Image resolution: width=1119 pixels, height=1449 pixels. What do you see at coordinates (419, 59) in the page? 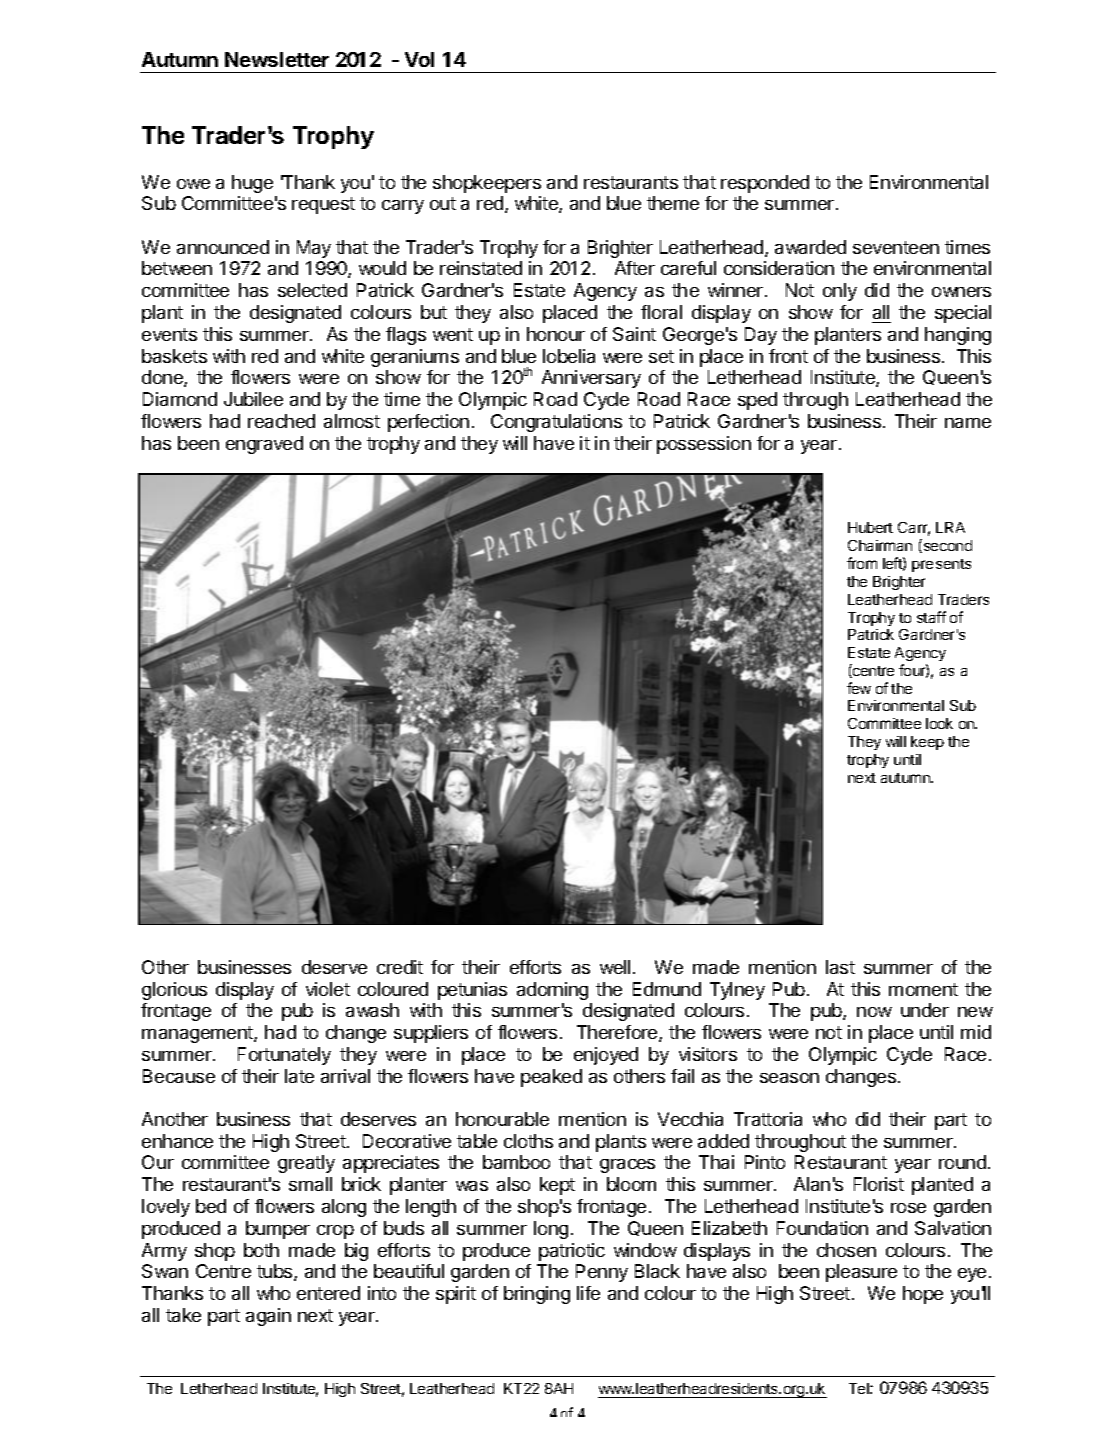
I see `Vol` at bounding box center [419, 59].
